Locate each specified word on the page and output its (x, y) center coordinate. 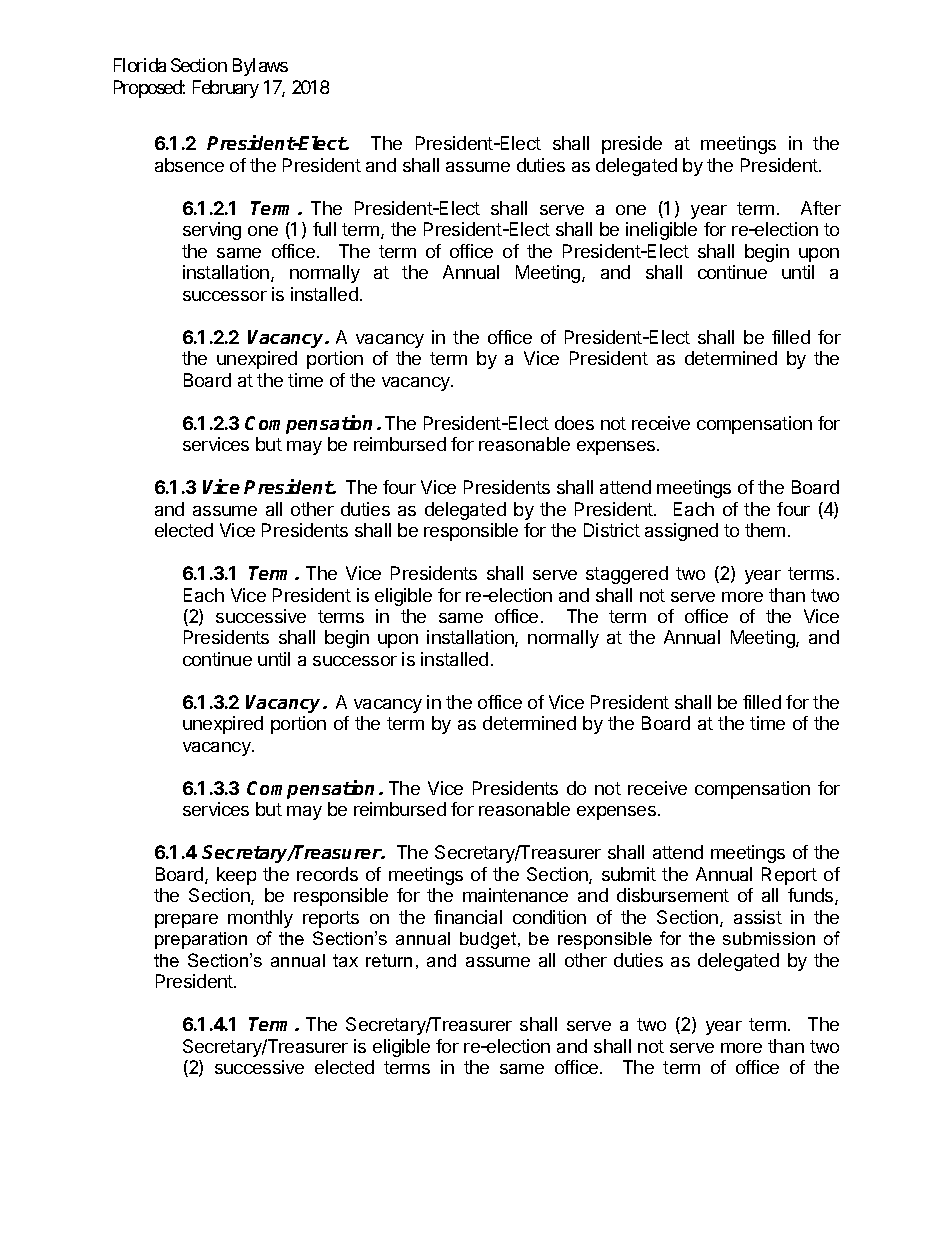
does (574, 423)
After (821, 208)
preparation (201, 940)
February (226, 89)
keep (236, 876)
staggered (627, 575)
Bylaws (260, 67)
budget (489, 940)
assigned (681, 532)
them (765, 530)
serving (212, 231)
